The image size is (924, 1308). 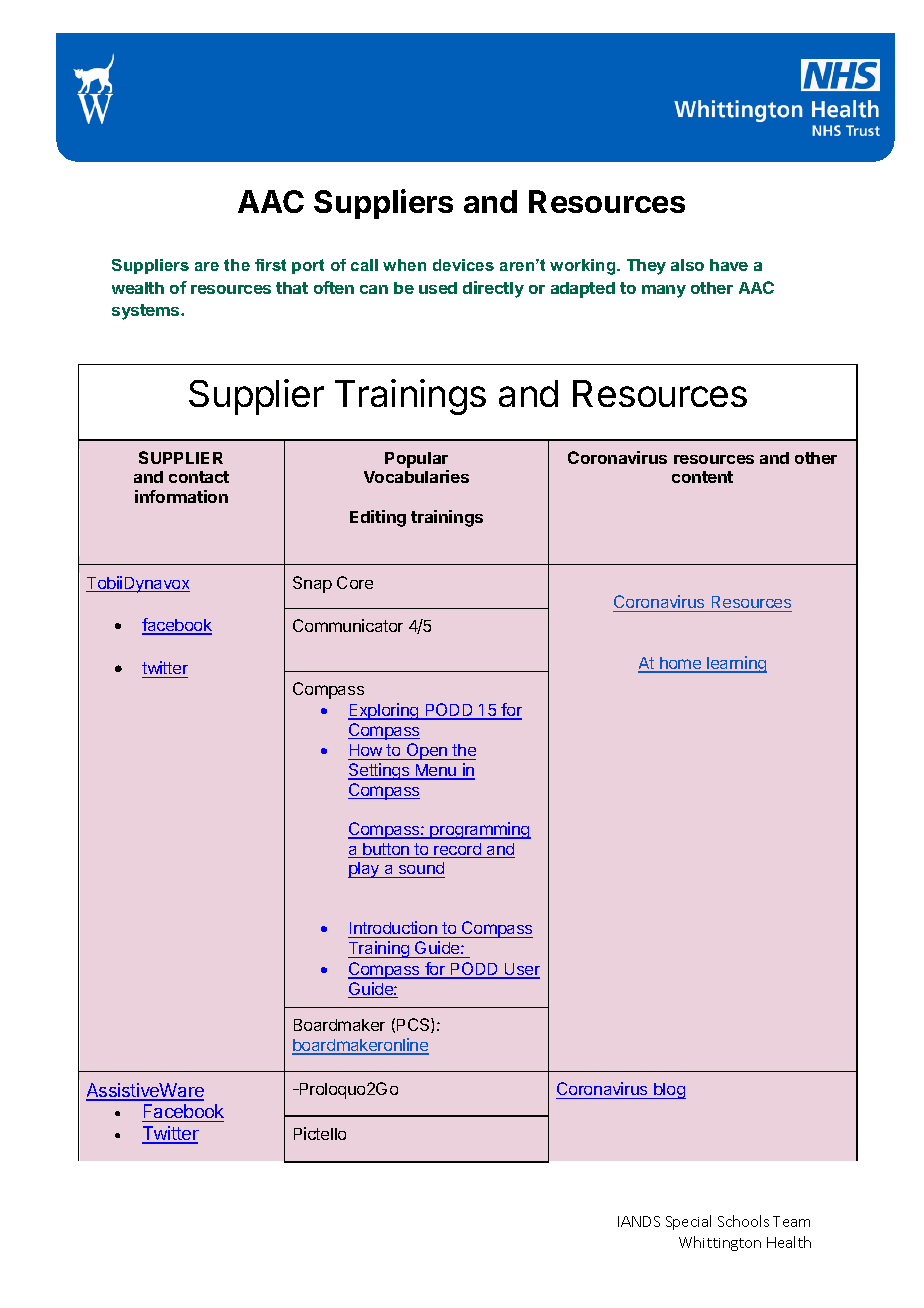 I want to click on first, so click(x=270, y=265).
